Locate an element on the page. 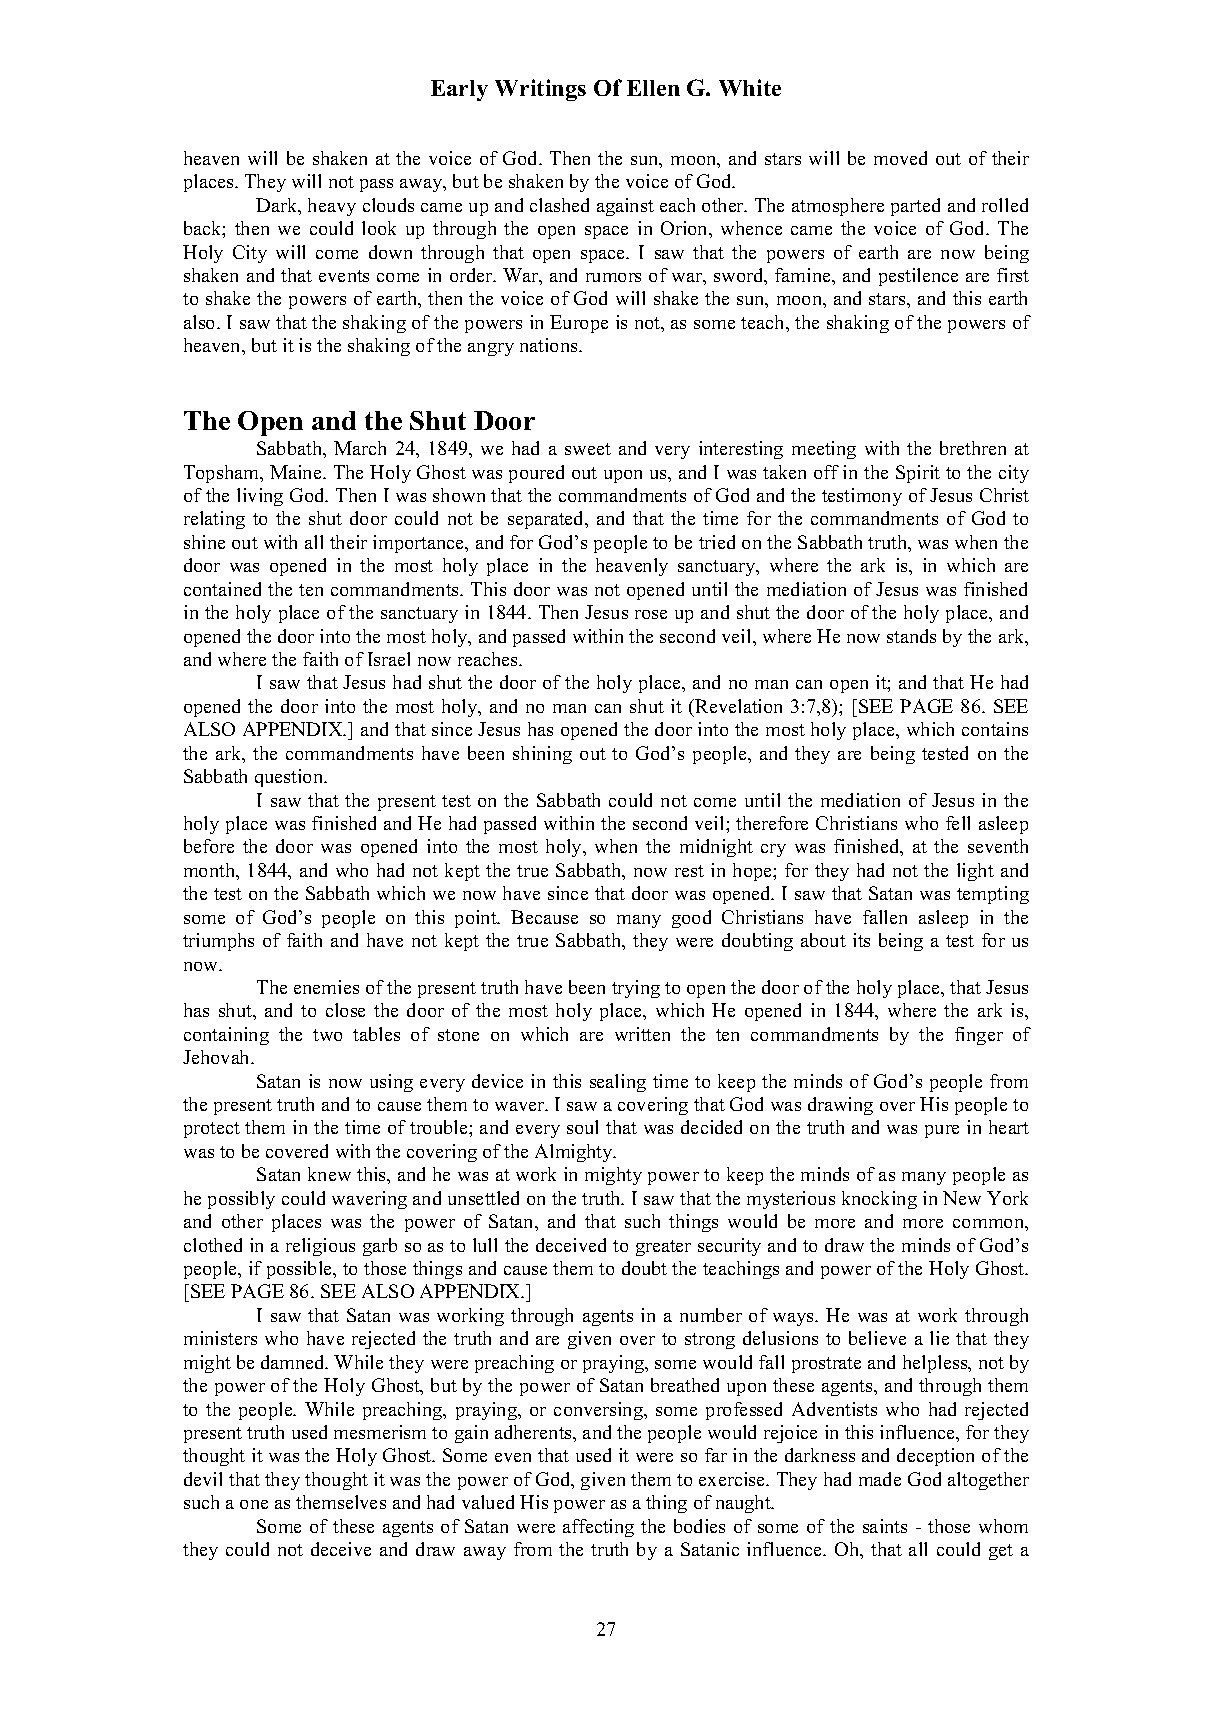 The image size is (1212, 1715). contained is located at coordinates (222, 589).
